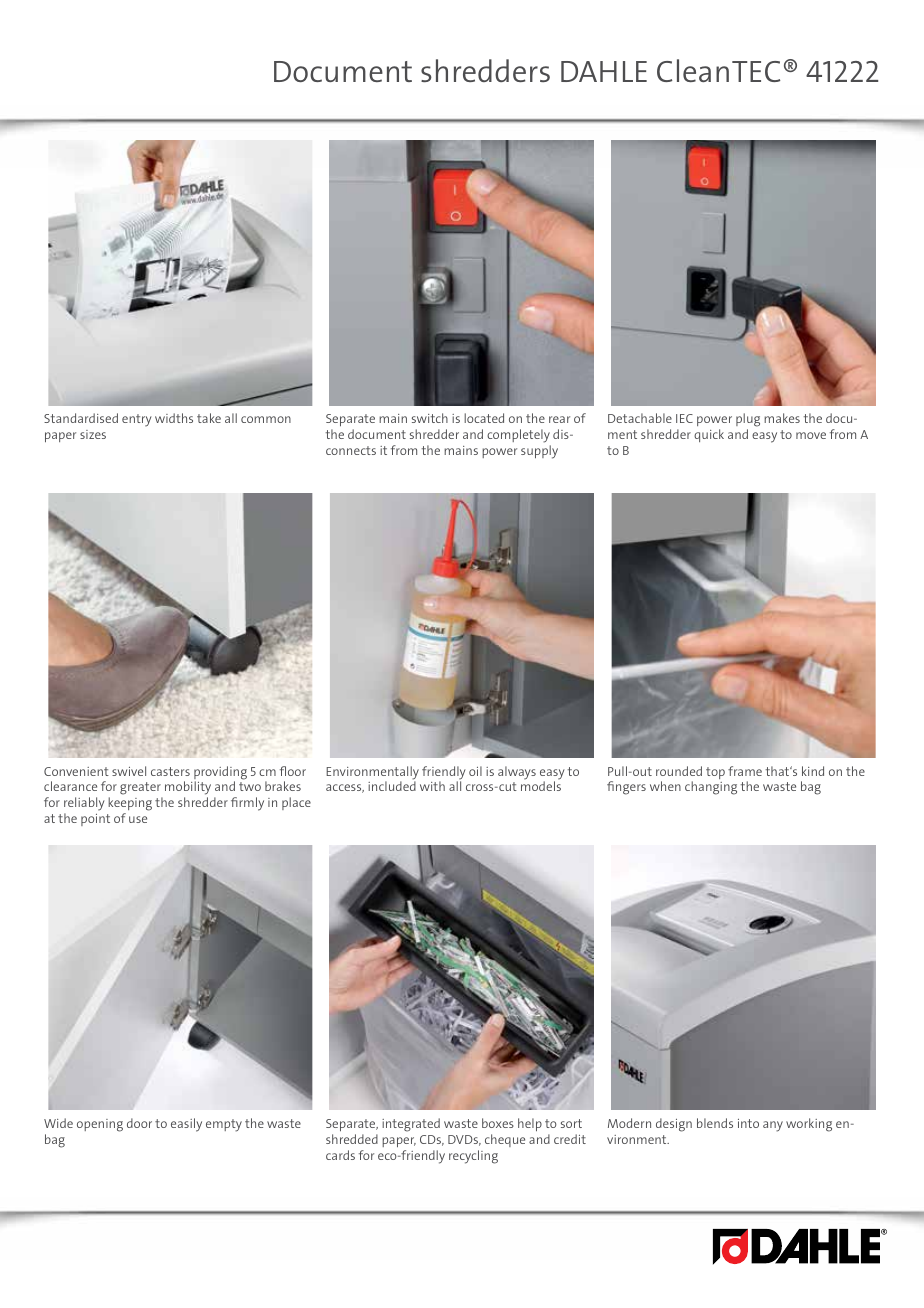 Image resolution: width=924 pixels, height=1308 pixels. What do you see at coordinates (432, 786) in the page?
I see `with` at bounding box center [432, 786].
